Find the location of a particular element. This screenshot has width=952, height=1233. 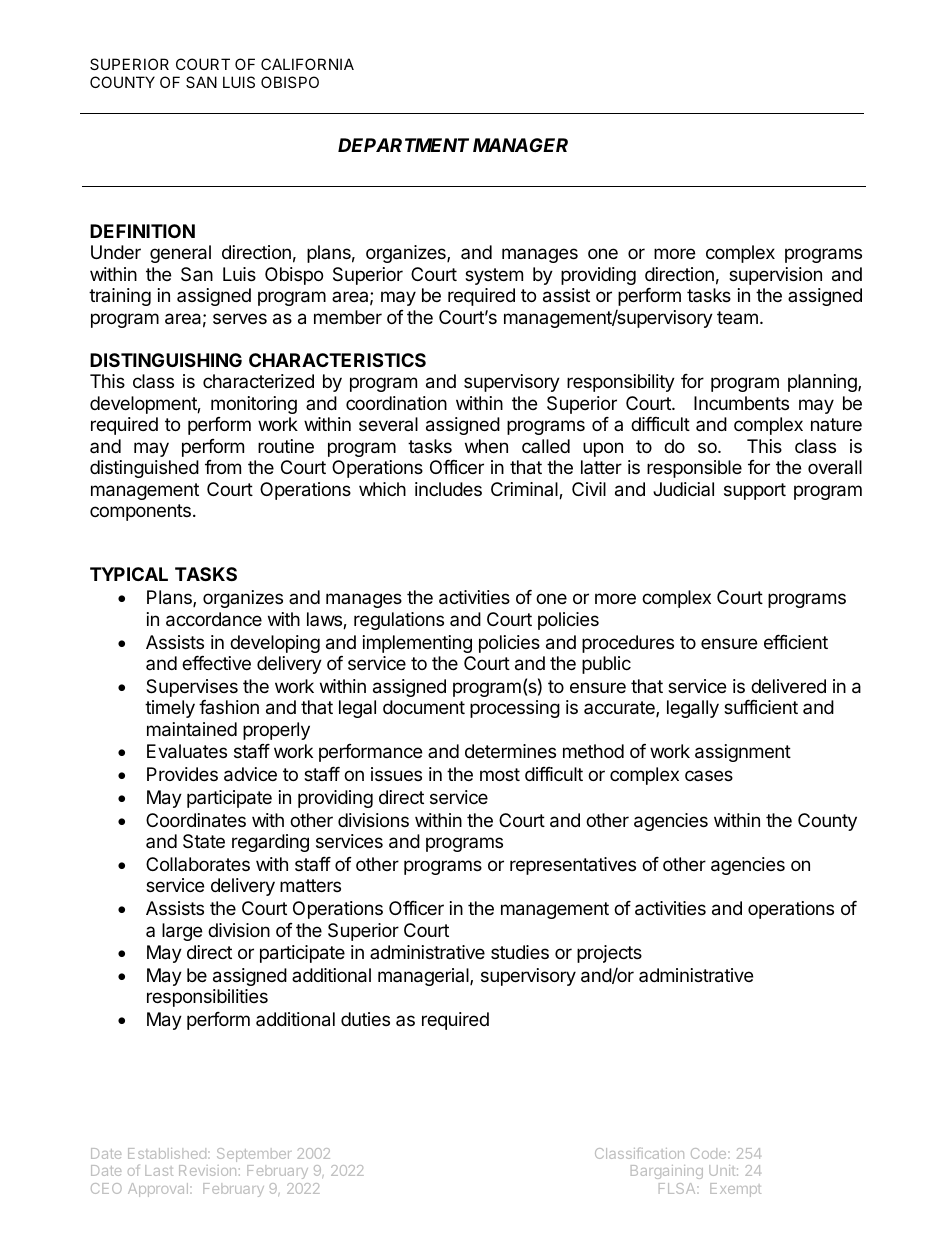

when is located at coordinates (486, 446).
